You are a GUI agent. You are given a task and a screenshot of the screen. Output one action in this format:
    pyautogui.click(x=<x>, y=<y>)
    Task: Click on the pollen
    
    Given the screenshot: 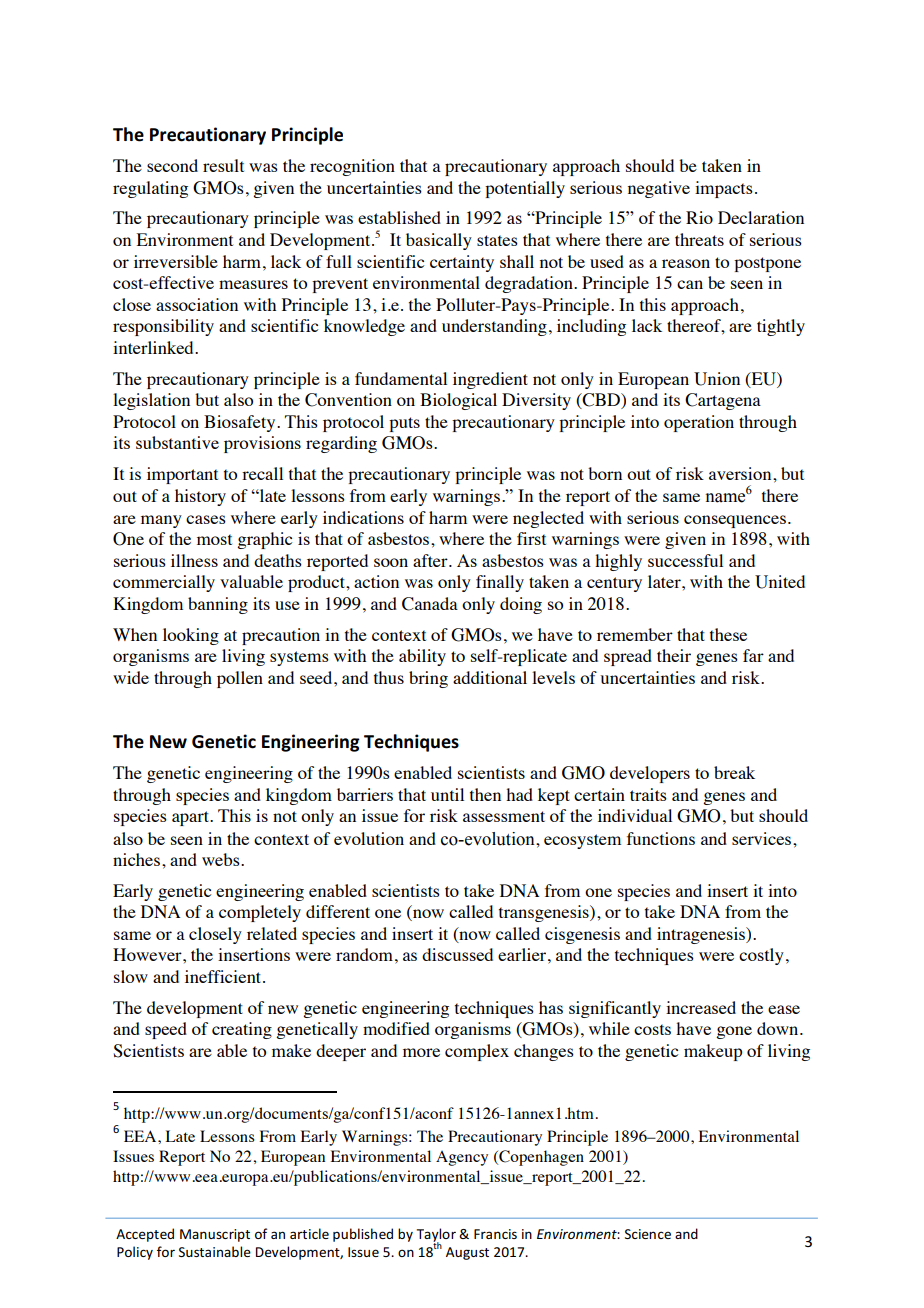 What is the action you would take?
    pyautogui.click(x=240, y=679)
